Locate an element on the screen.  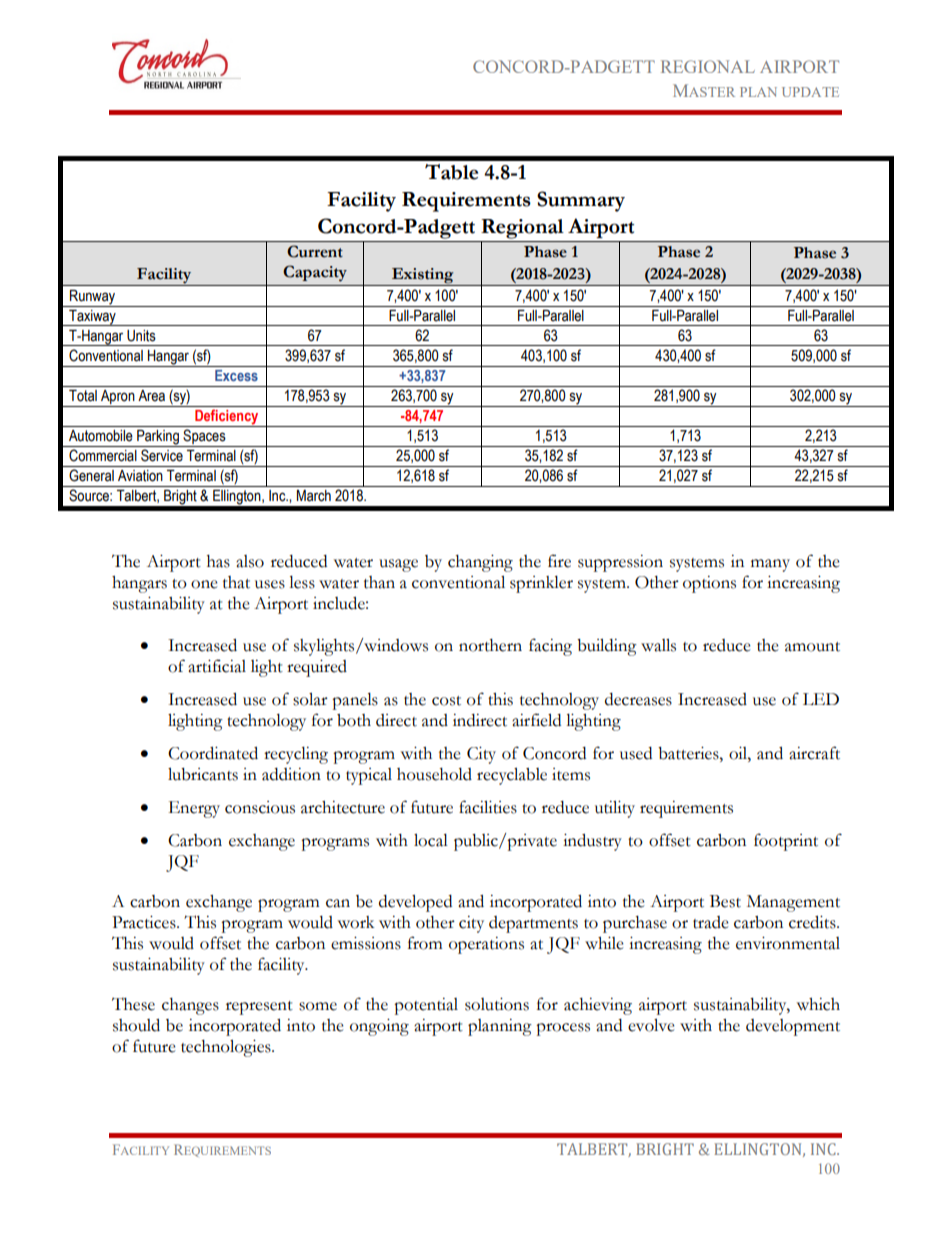
Summary is located at coordinates (581, 201).
